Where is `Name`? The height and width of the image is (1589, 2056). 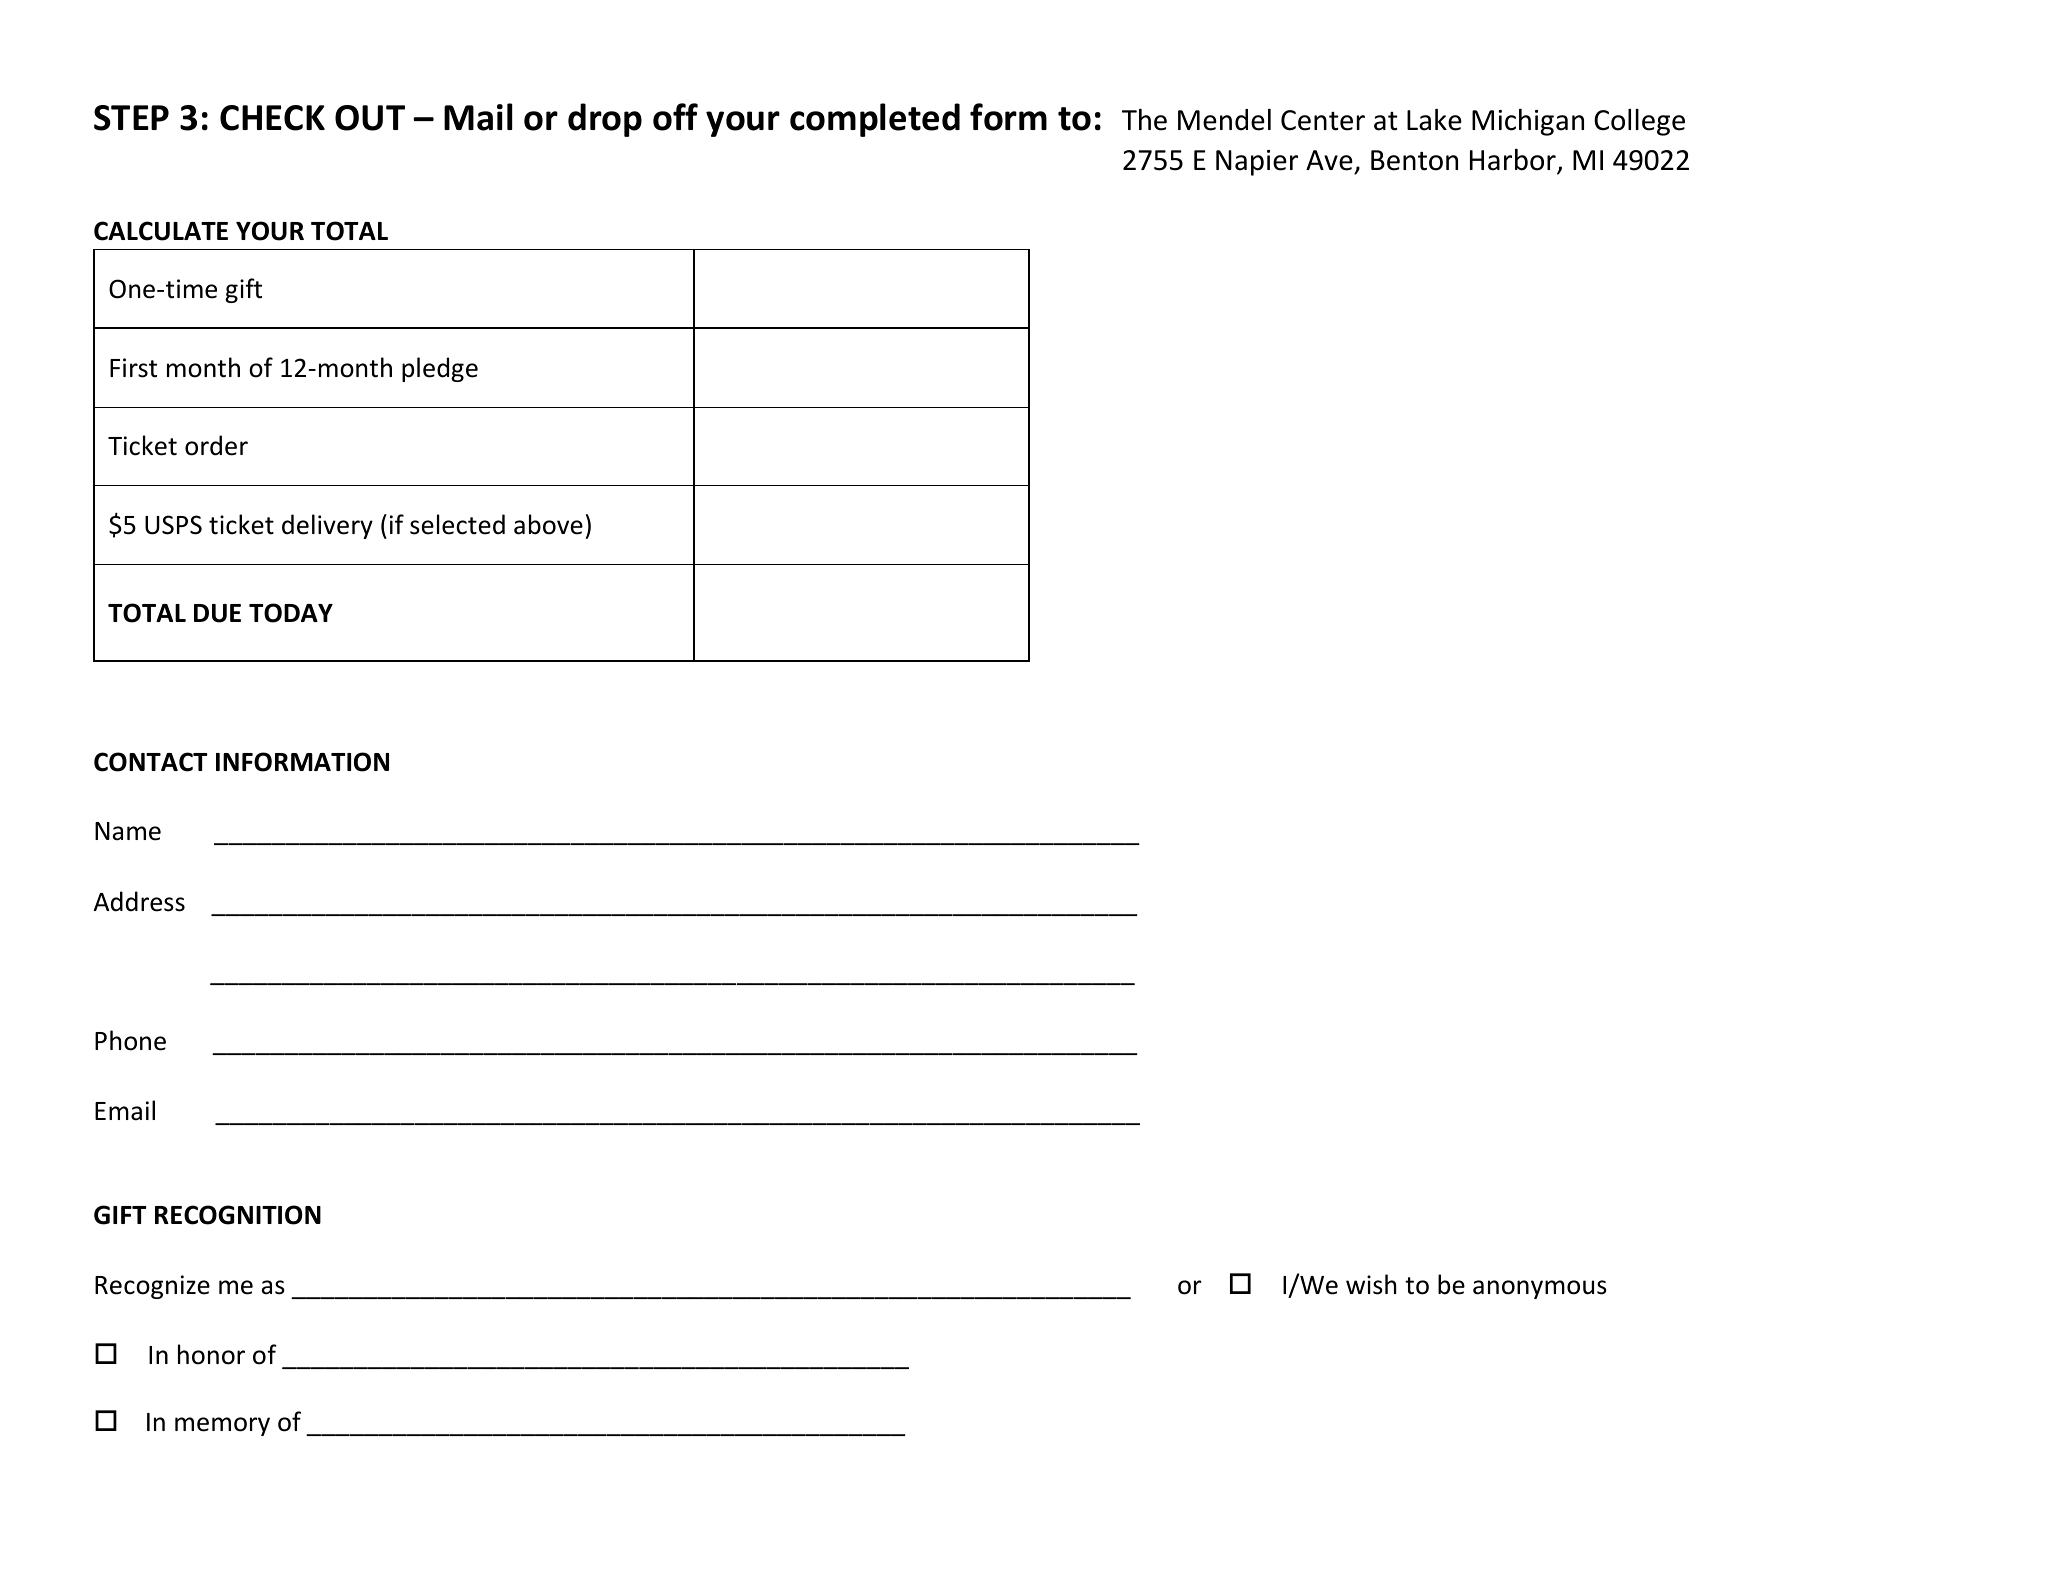 Name is located at coordinates (128, 831).
